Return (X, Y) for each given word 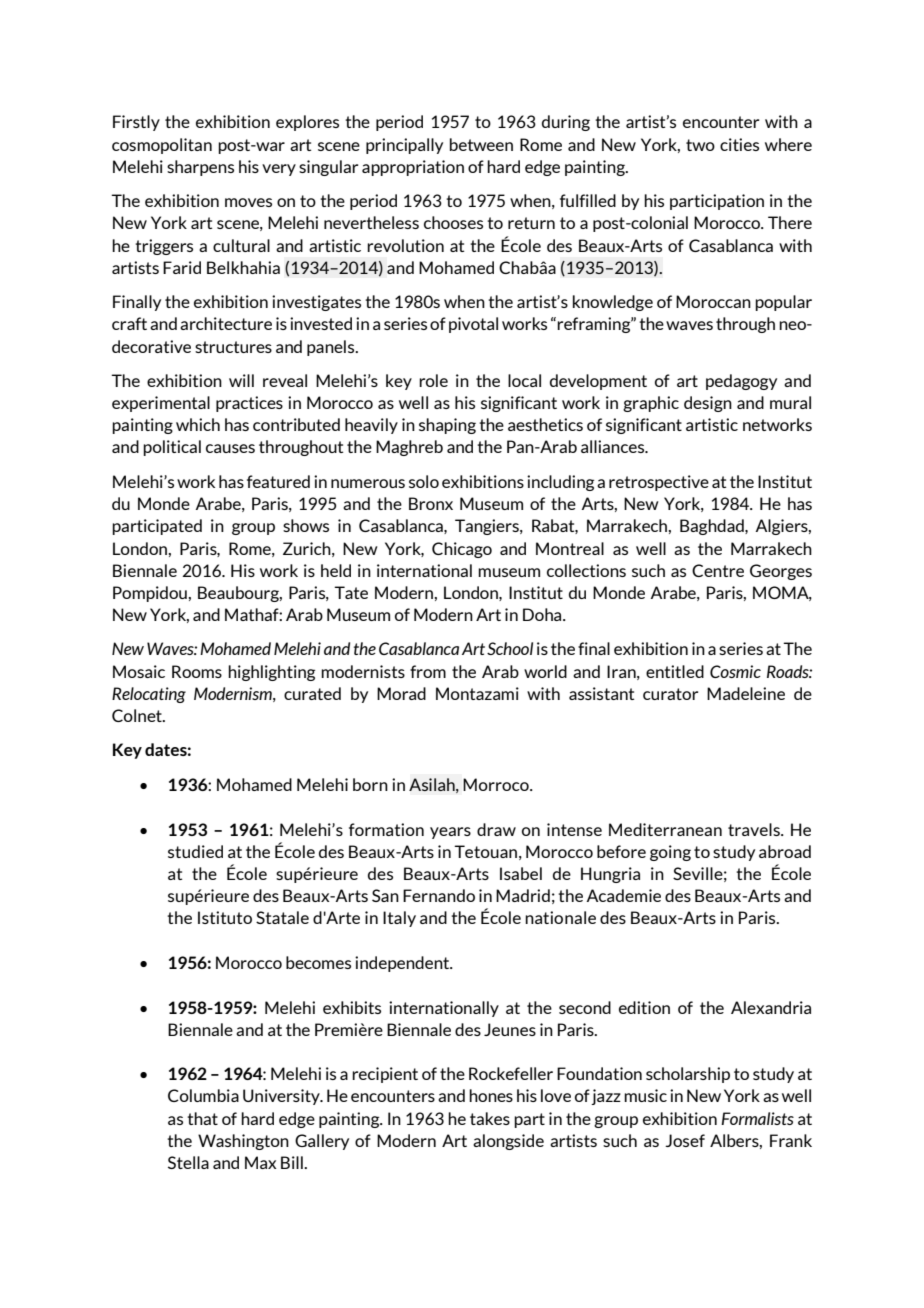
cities (739, 144)
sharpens (200, 168)
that (202, 1118)
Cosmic (735, 671)
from (428, 671)
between (481, 144)
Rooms (197, 671)
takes (490, 1118)
